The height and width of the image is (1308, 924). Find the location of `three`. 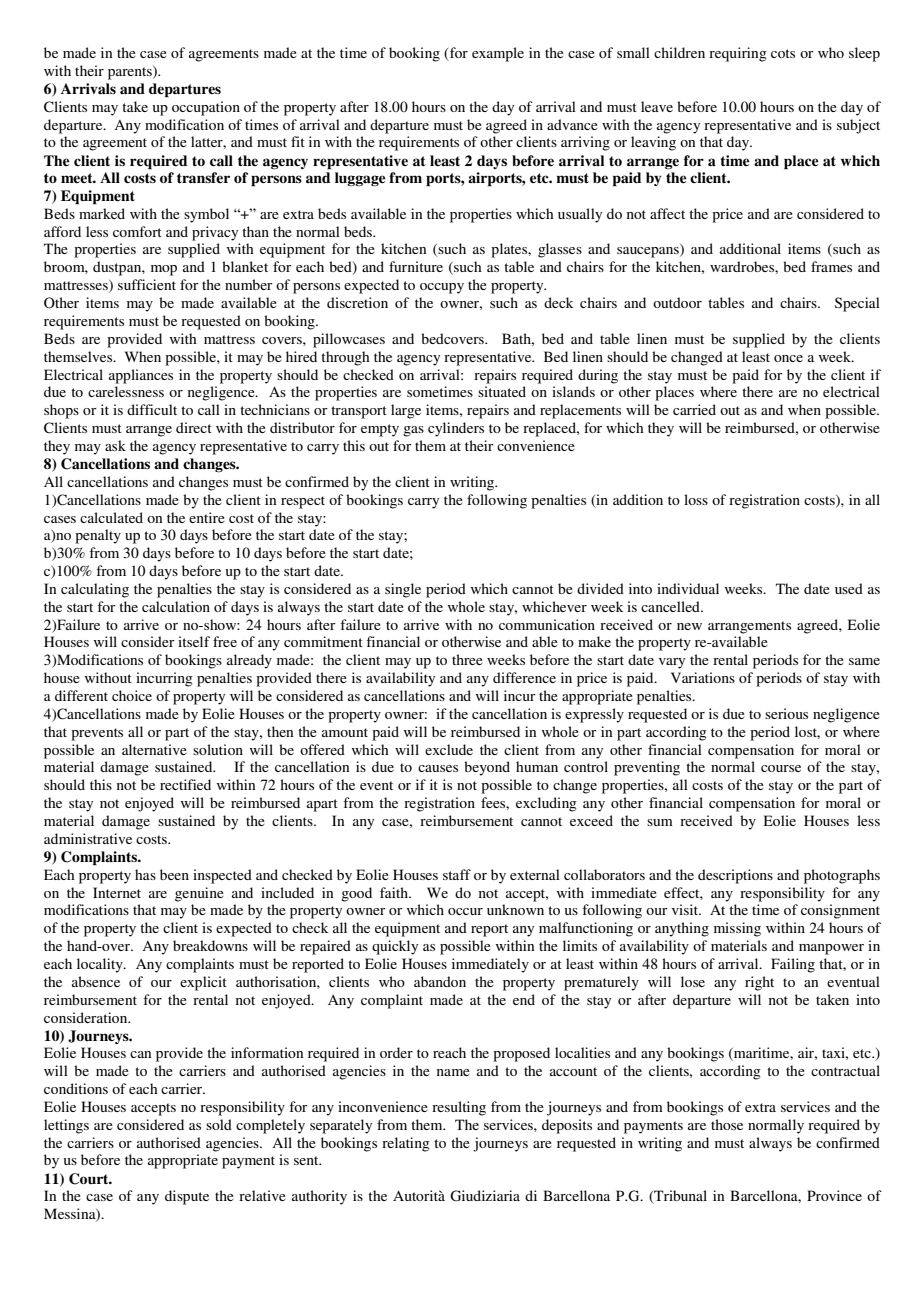

three is located at coordinates (467, 659).
